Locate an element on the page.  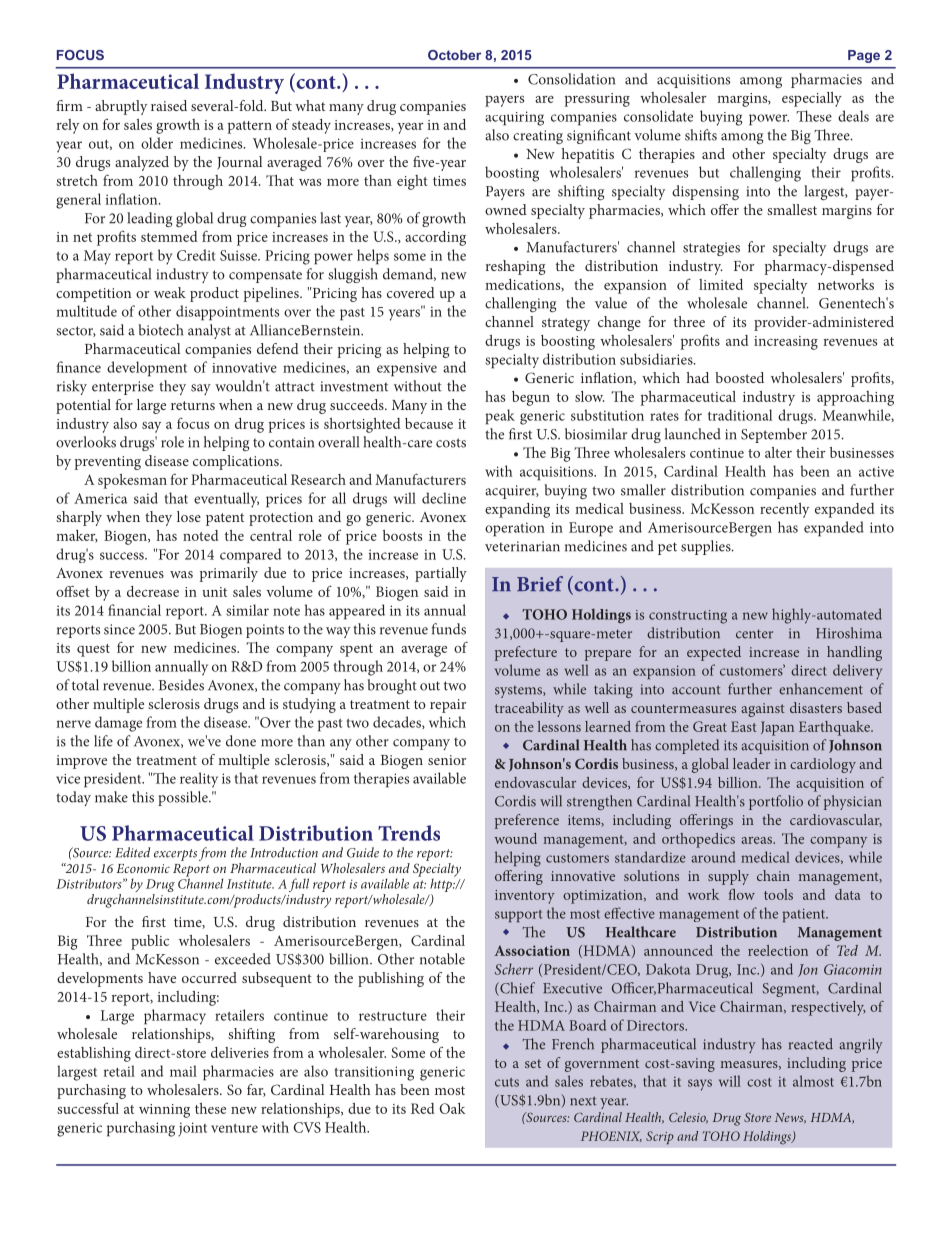
especially is located at coordinates (812, 99).
